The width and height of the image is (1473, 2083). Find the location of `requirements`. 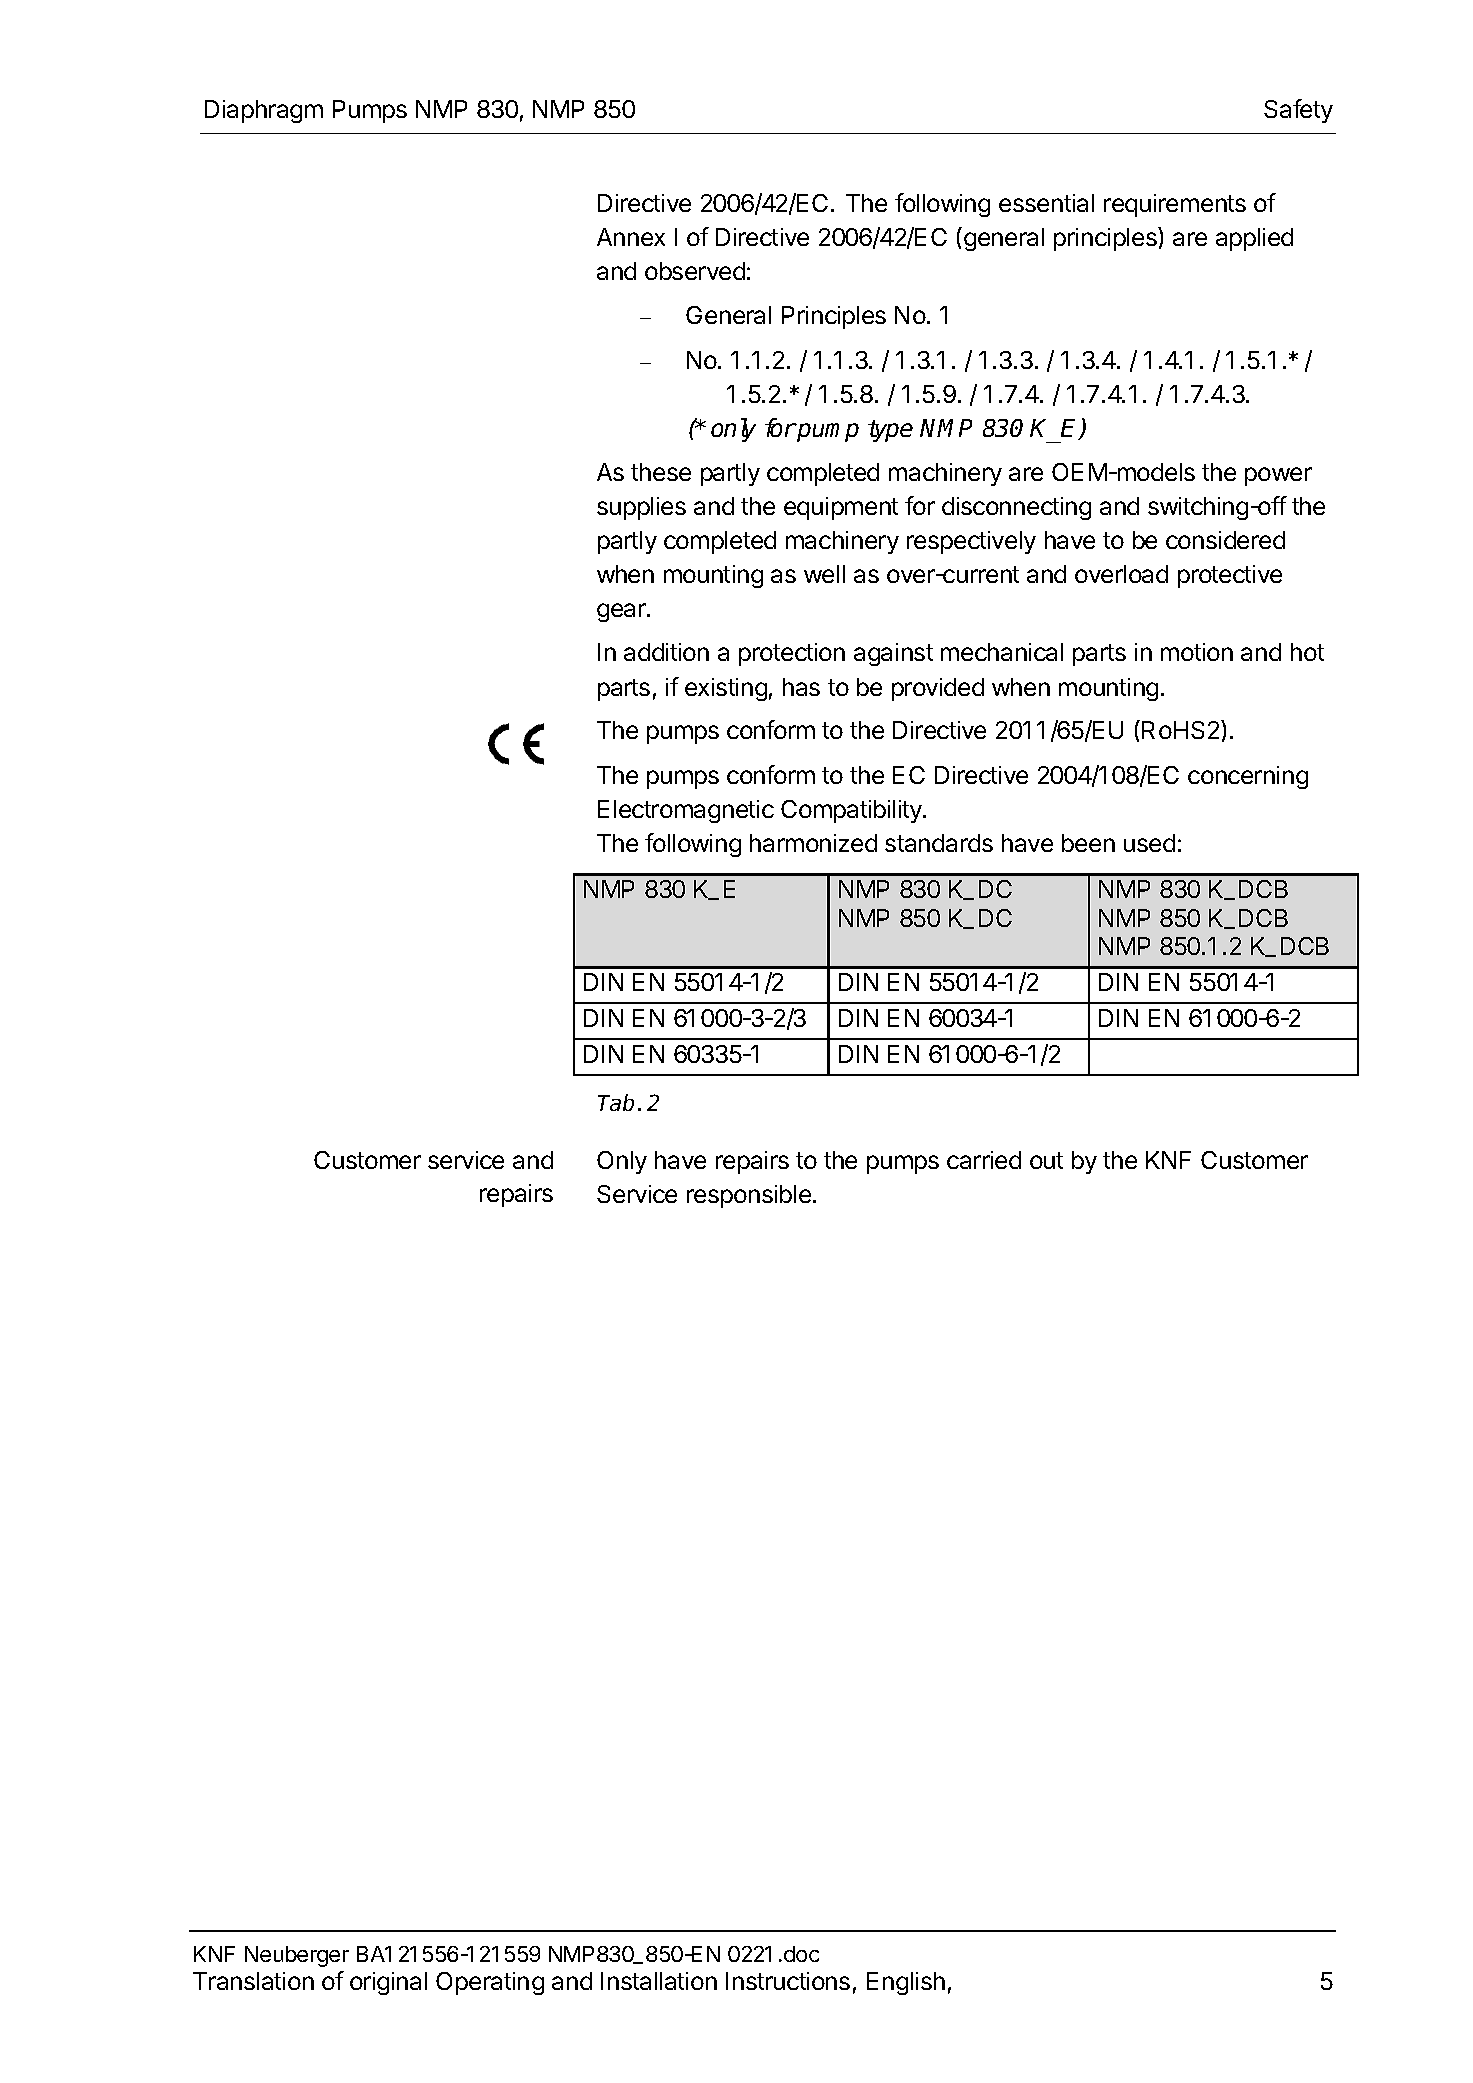

requirements is located at coordinates (1175, 205).
